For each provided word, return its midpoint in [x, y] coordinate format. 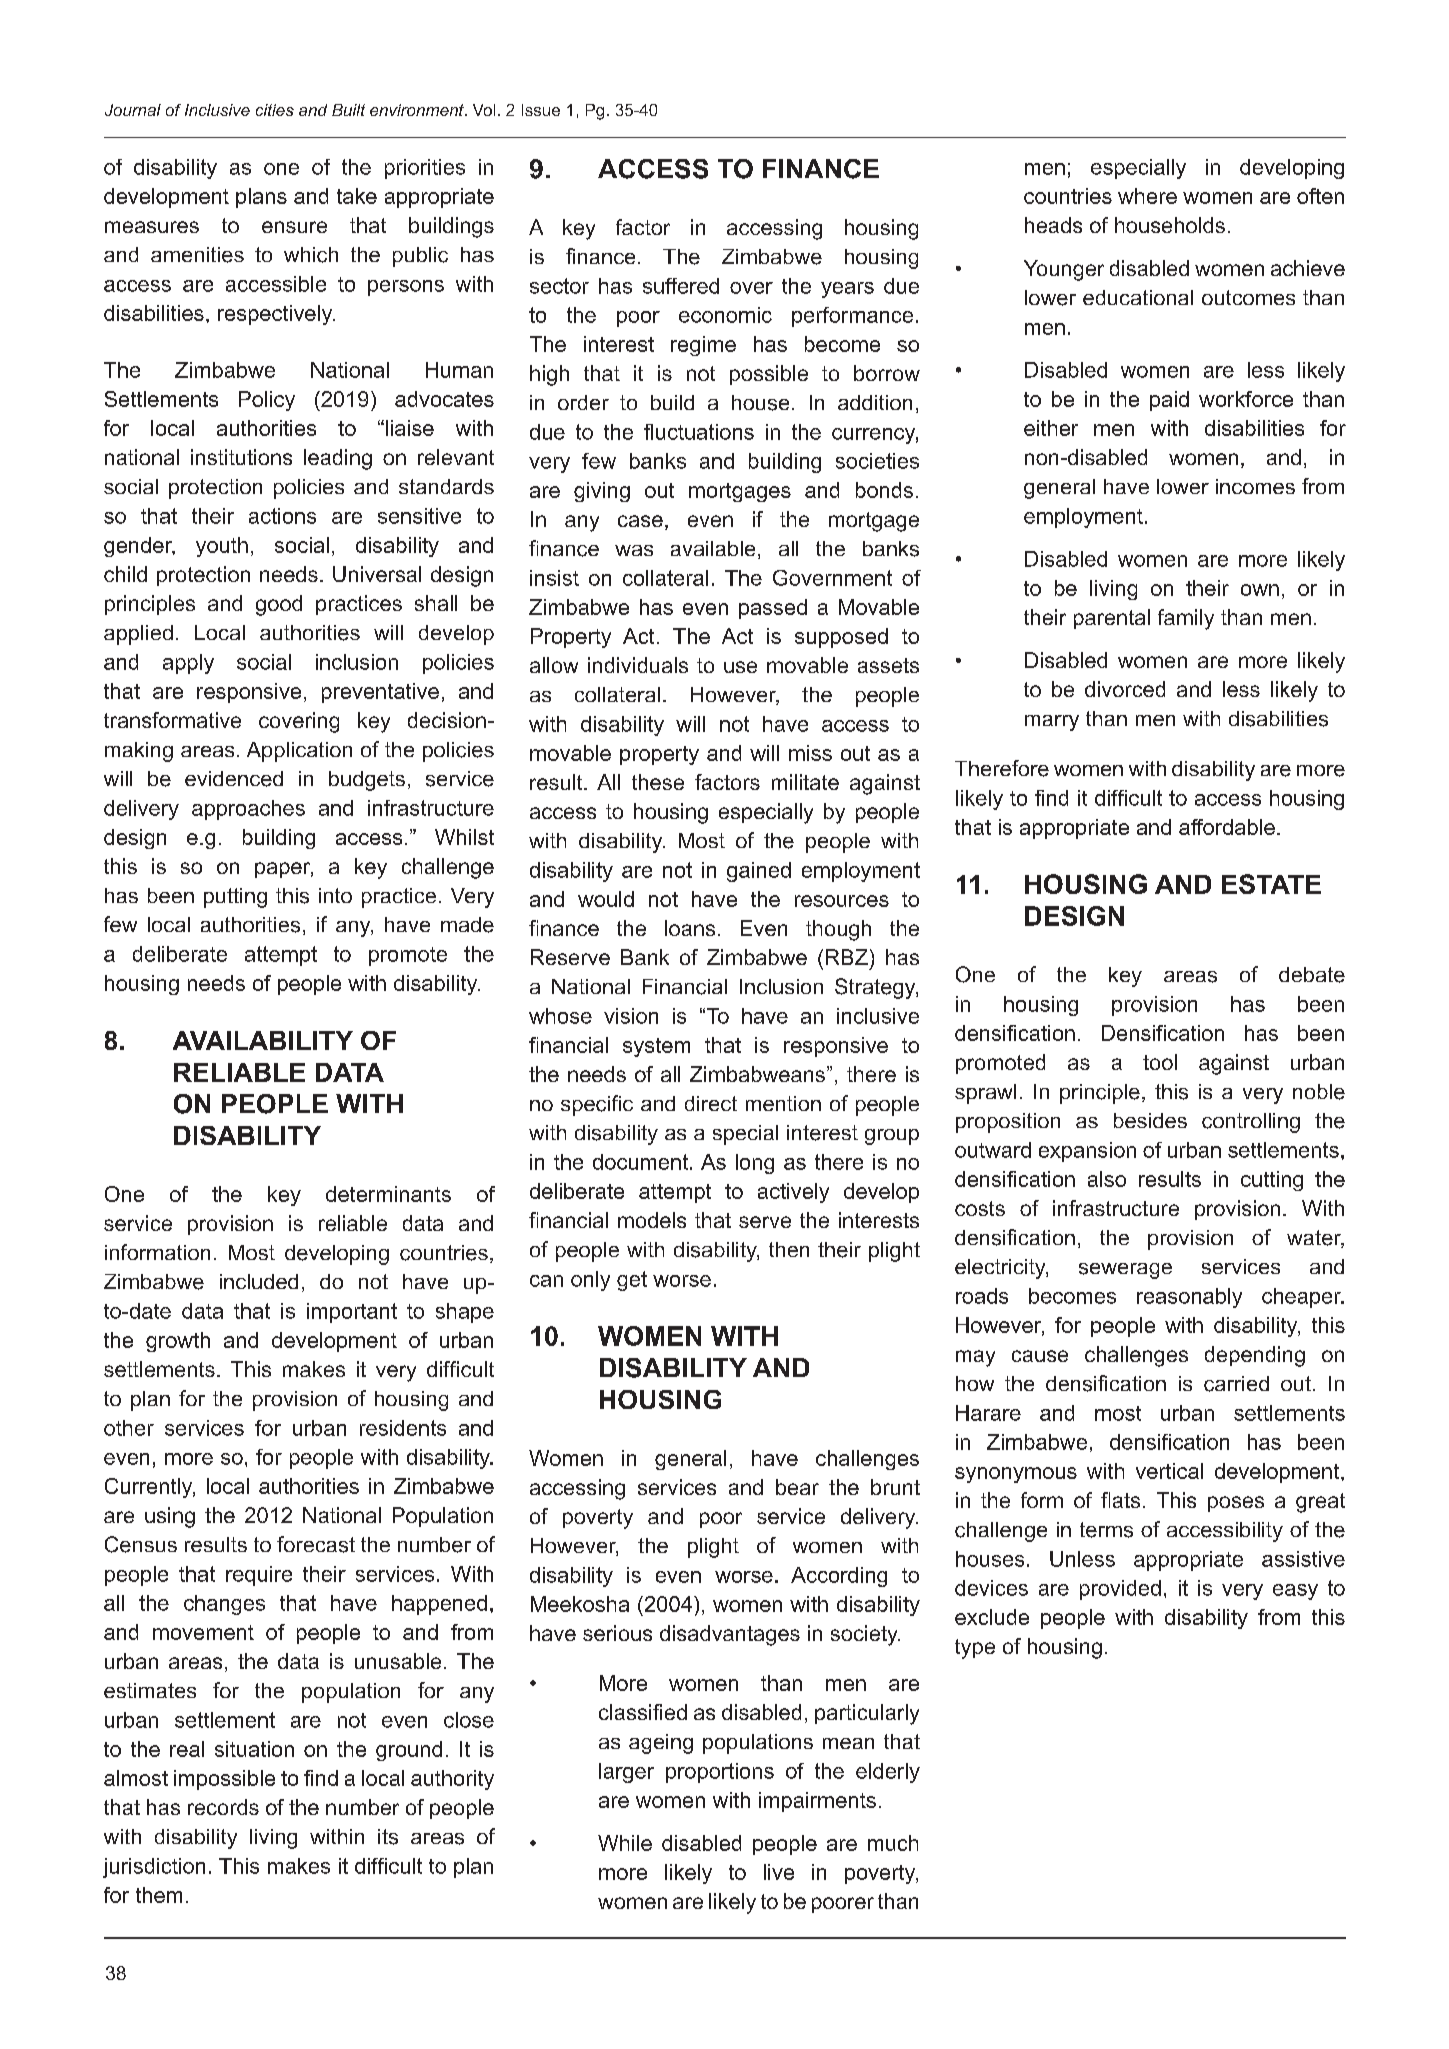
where [1147, 196]
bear [797, 1487]
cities [275, 110]
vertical [1169, 1471]
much [893, 1843]
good [279, 605]
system [656, 1047]
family [1186, 619]
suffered [681, 286]
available [713, 548]
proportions [720, 1773]
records [223, 1807]
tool [1160, 1062]
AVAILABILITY [263, 1040]
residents [403, 1428]
